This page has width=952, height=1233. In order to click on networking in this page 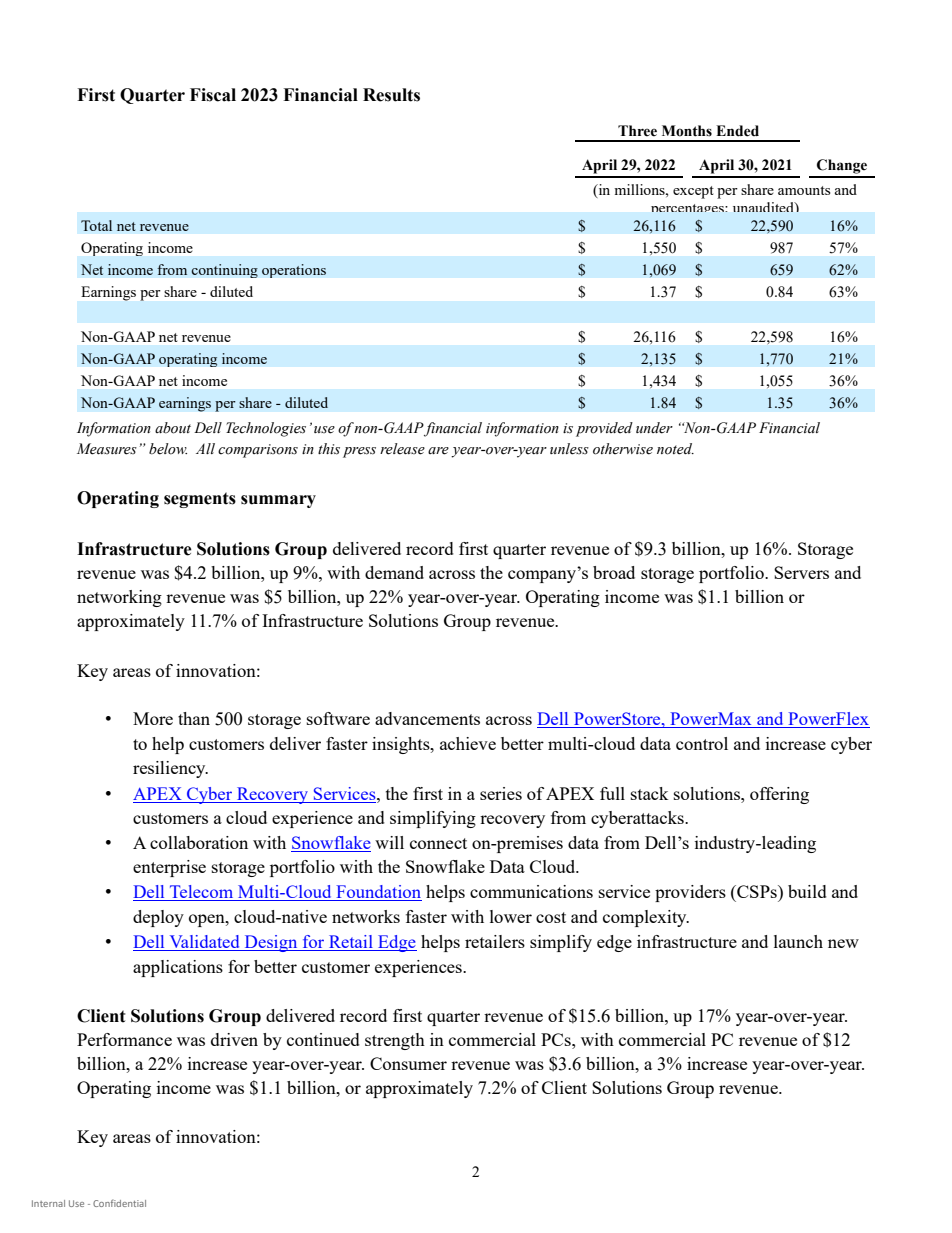, I will do `click(119, 598)`.
